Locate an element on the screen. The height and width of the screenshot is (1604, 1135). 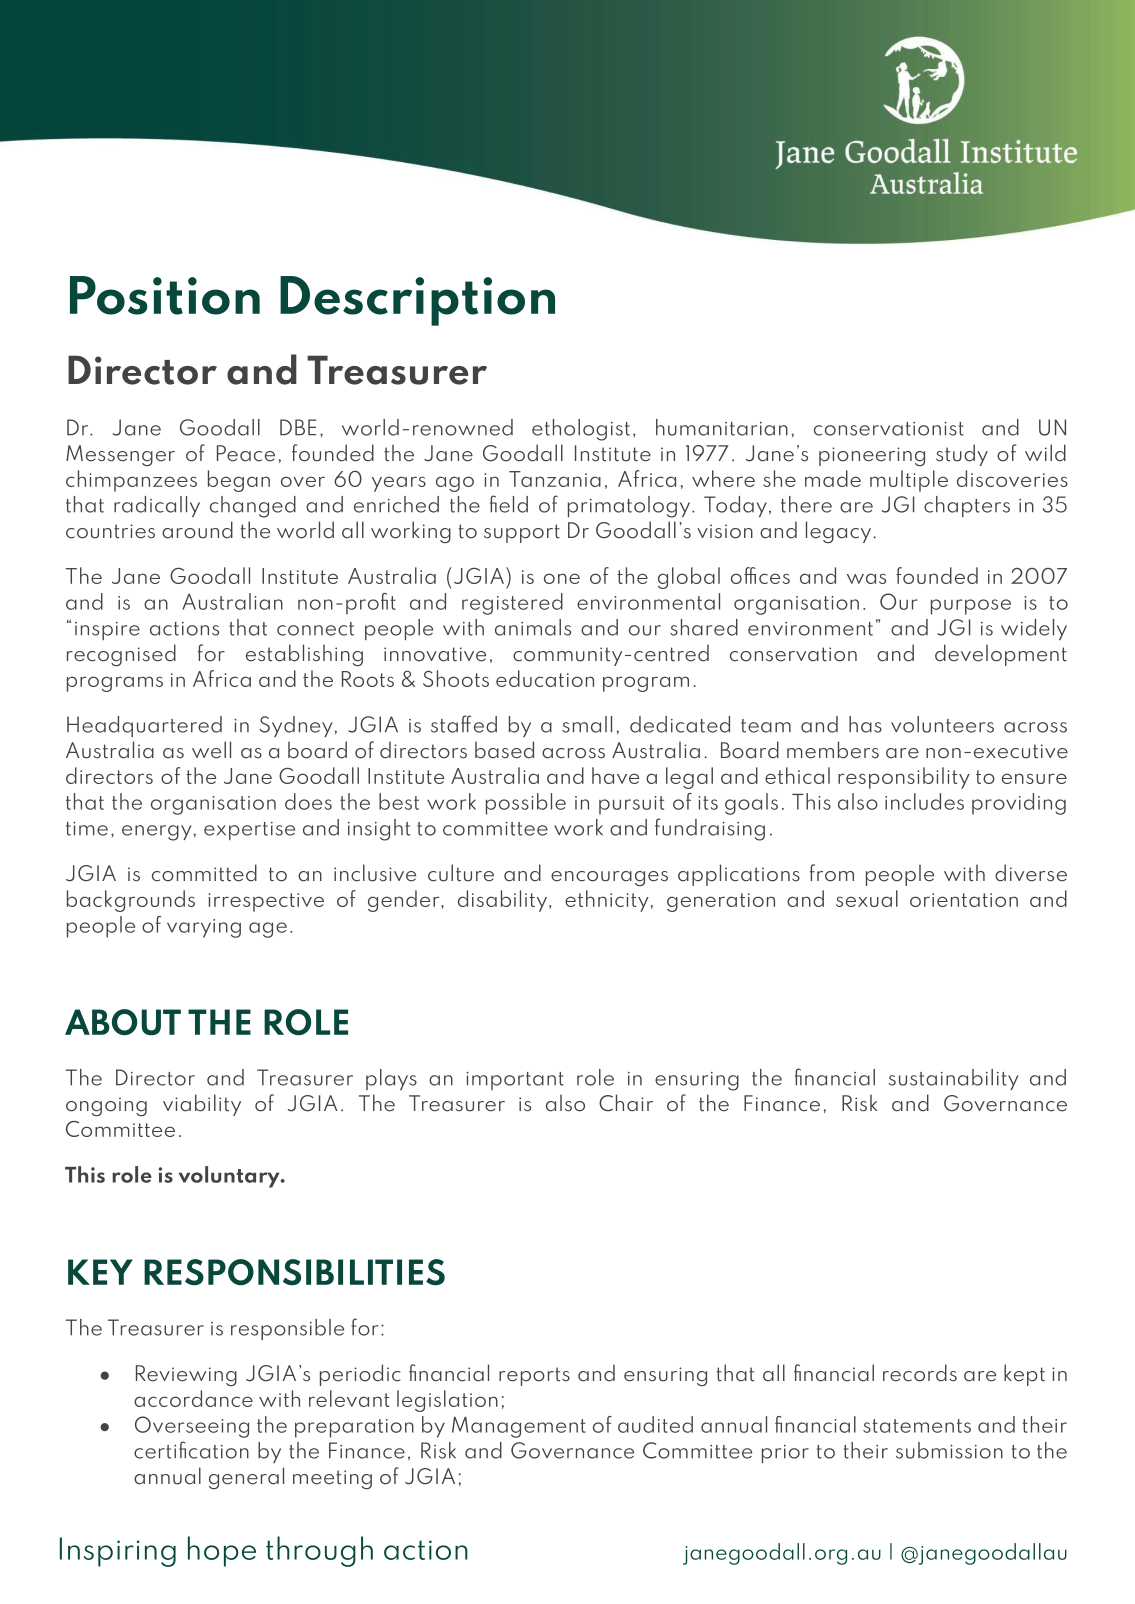
sustainability is located at coordinates (953, 1079).
